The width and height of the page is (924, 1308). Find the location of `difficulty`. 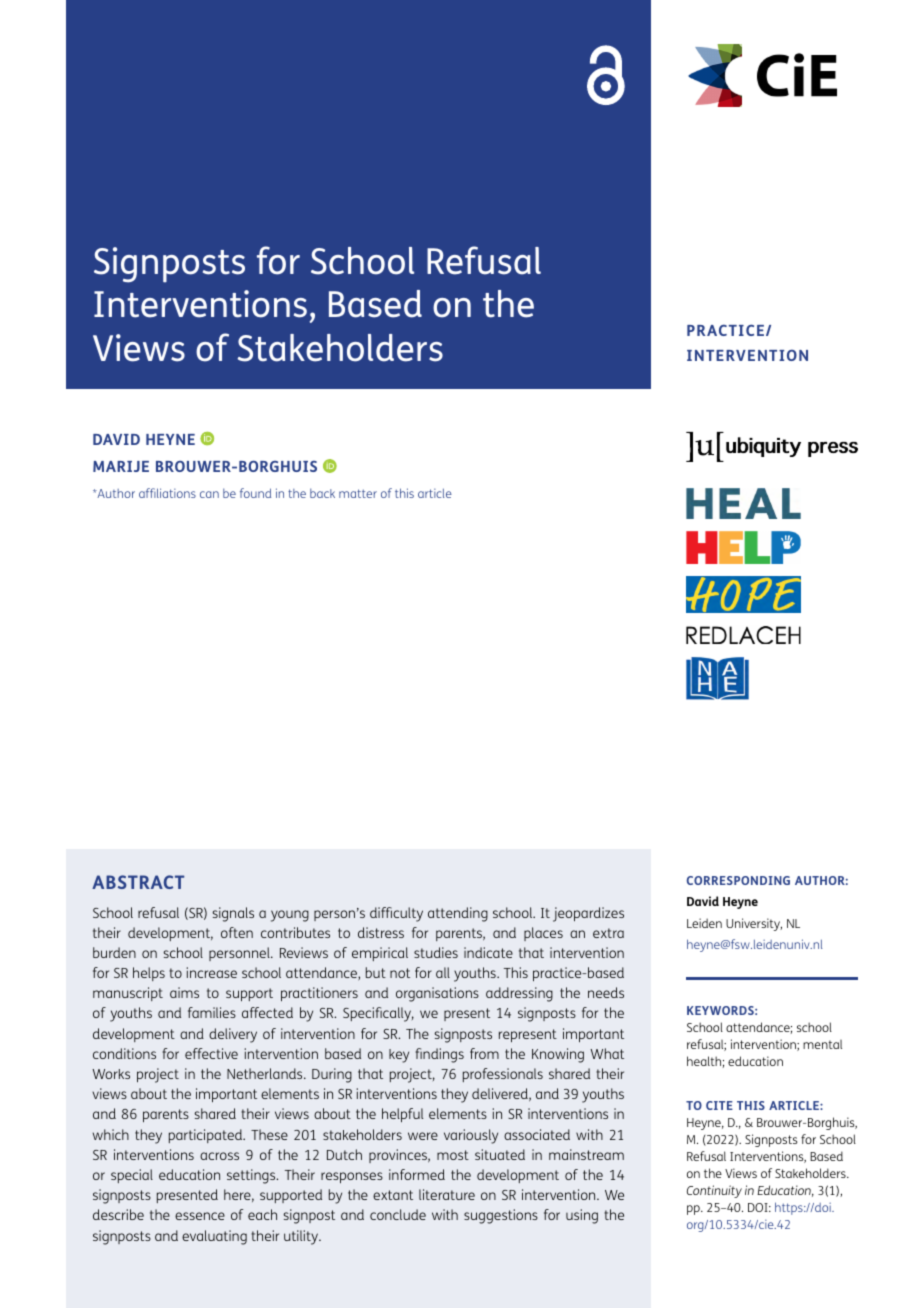

difficulty is located at coordinates (396, 914).
